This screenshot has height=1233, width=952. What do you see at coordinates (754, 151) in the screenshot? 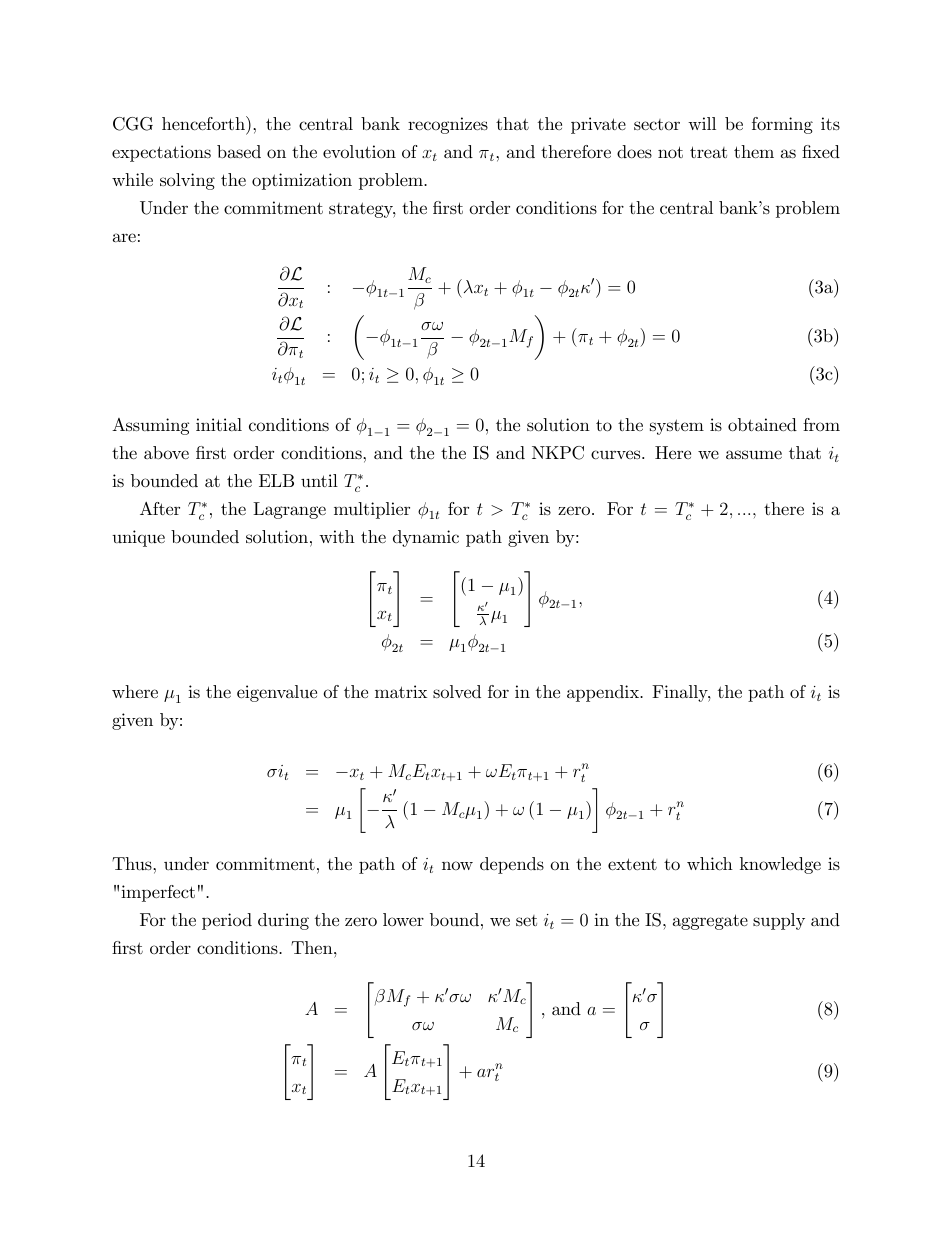
I see `them` at bounding box center [754, 151].
